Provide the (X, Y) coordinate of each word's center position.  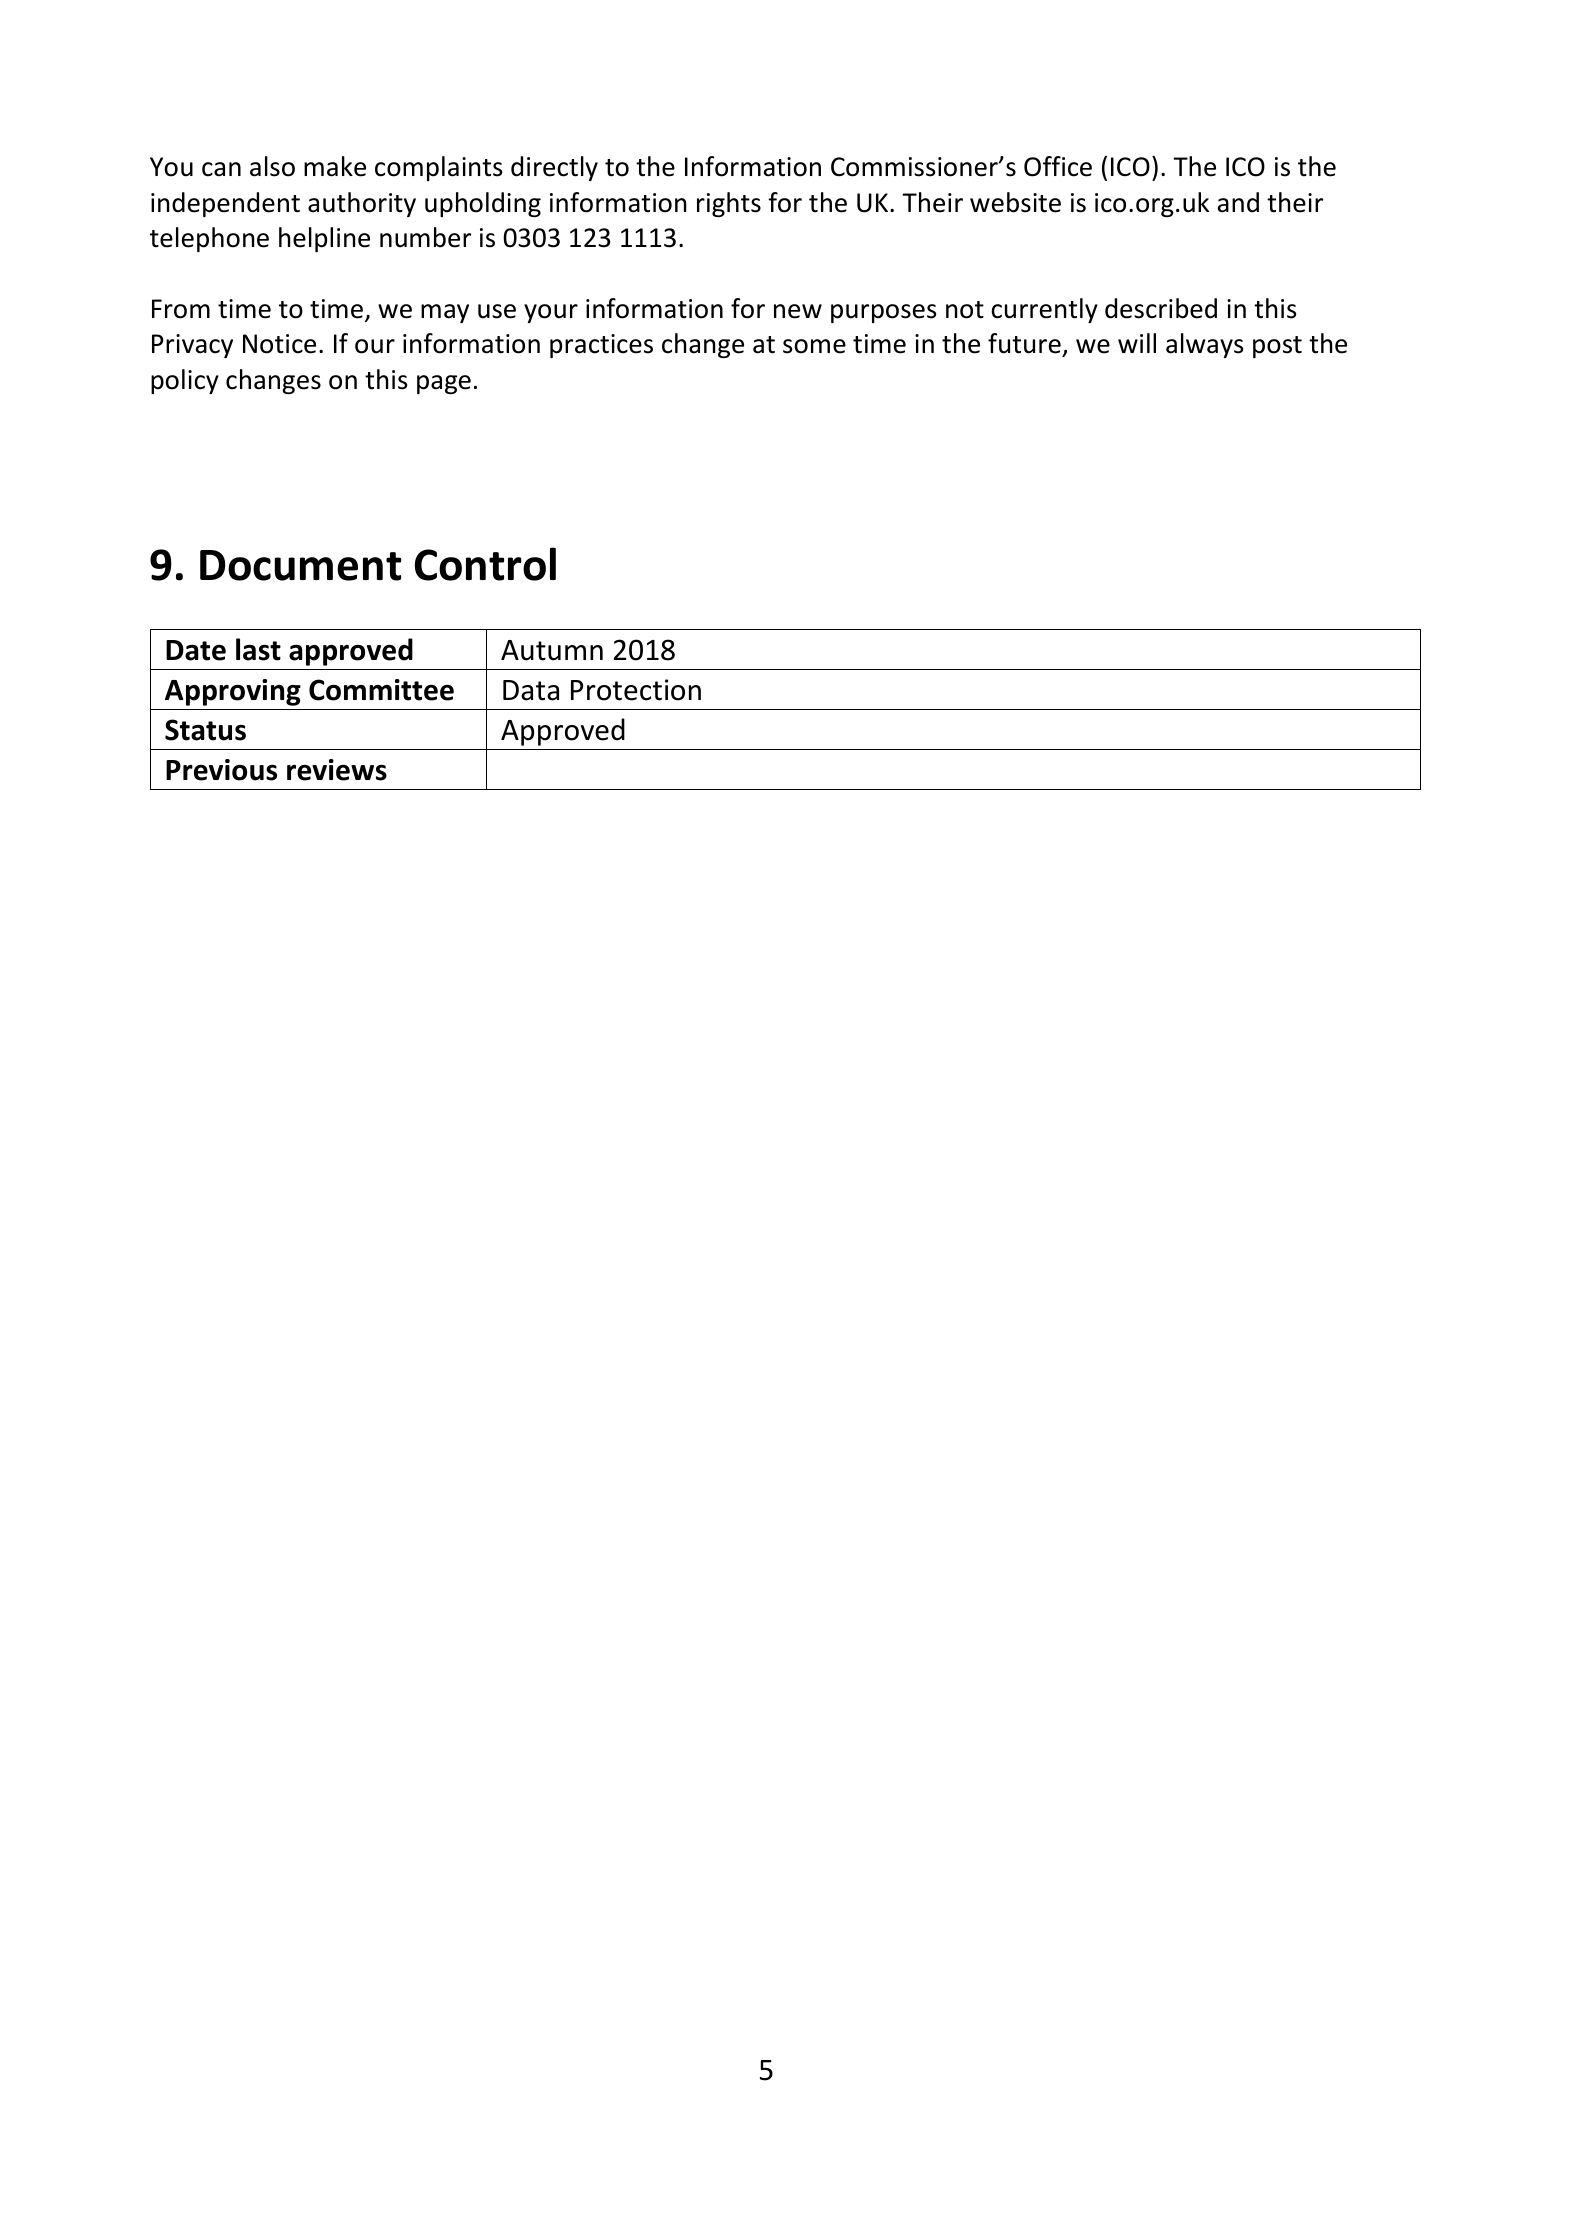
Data (531, 690)
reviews (337, 770)
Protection (636, 690)
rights (729, 204)
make (335, 166)
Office (1058, 166)
